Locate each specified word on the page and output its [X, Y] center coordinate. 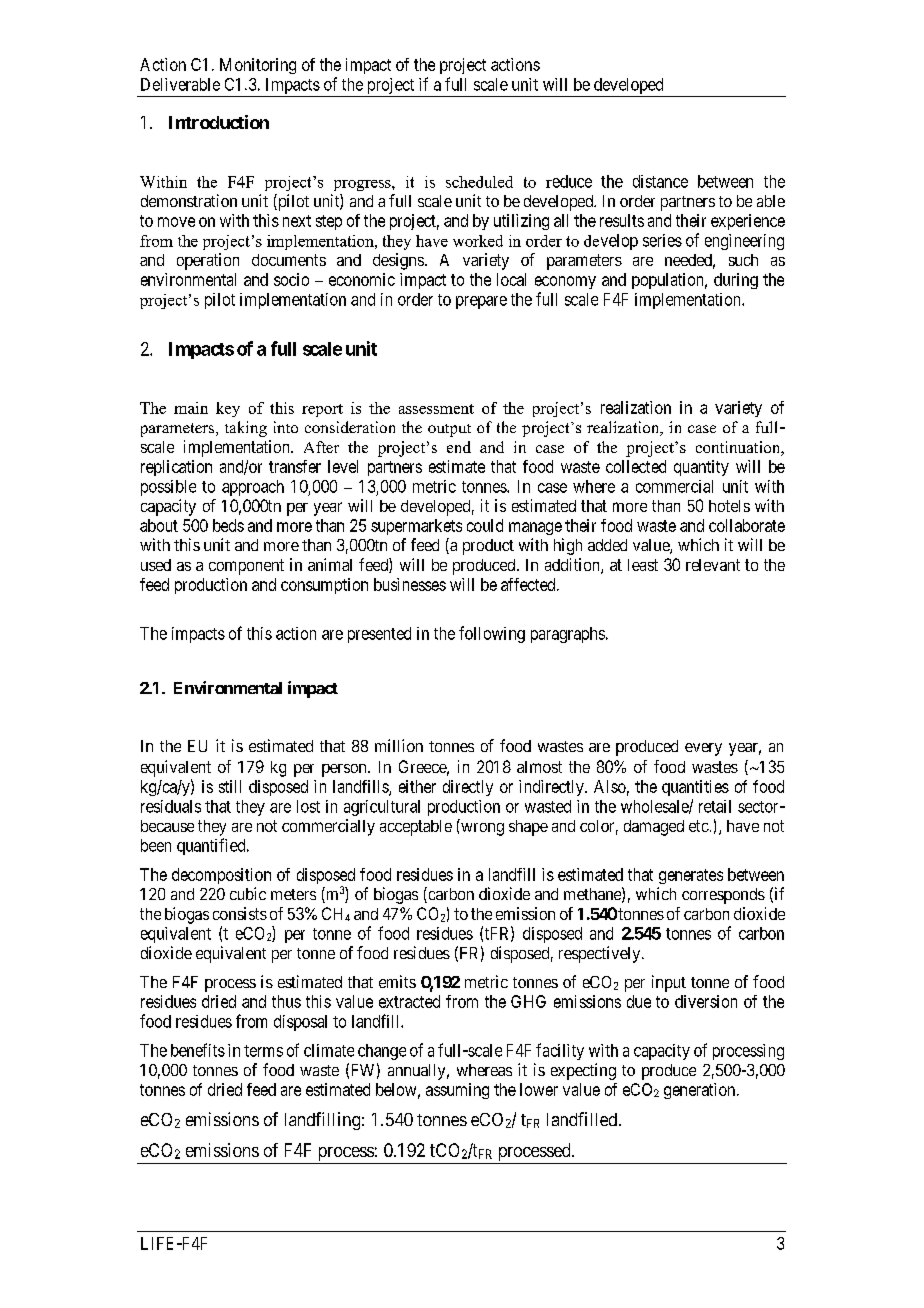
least [643, 565]
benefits [198, 1050]
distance [660, 181]
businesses [410, 584]
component [246, 567]
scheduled [479, 182]
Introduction [219, 122]
